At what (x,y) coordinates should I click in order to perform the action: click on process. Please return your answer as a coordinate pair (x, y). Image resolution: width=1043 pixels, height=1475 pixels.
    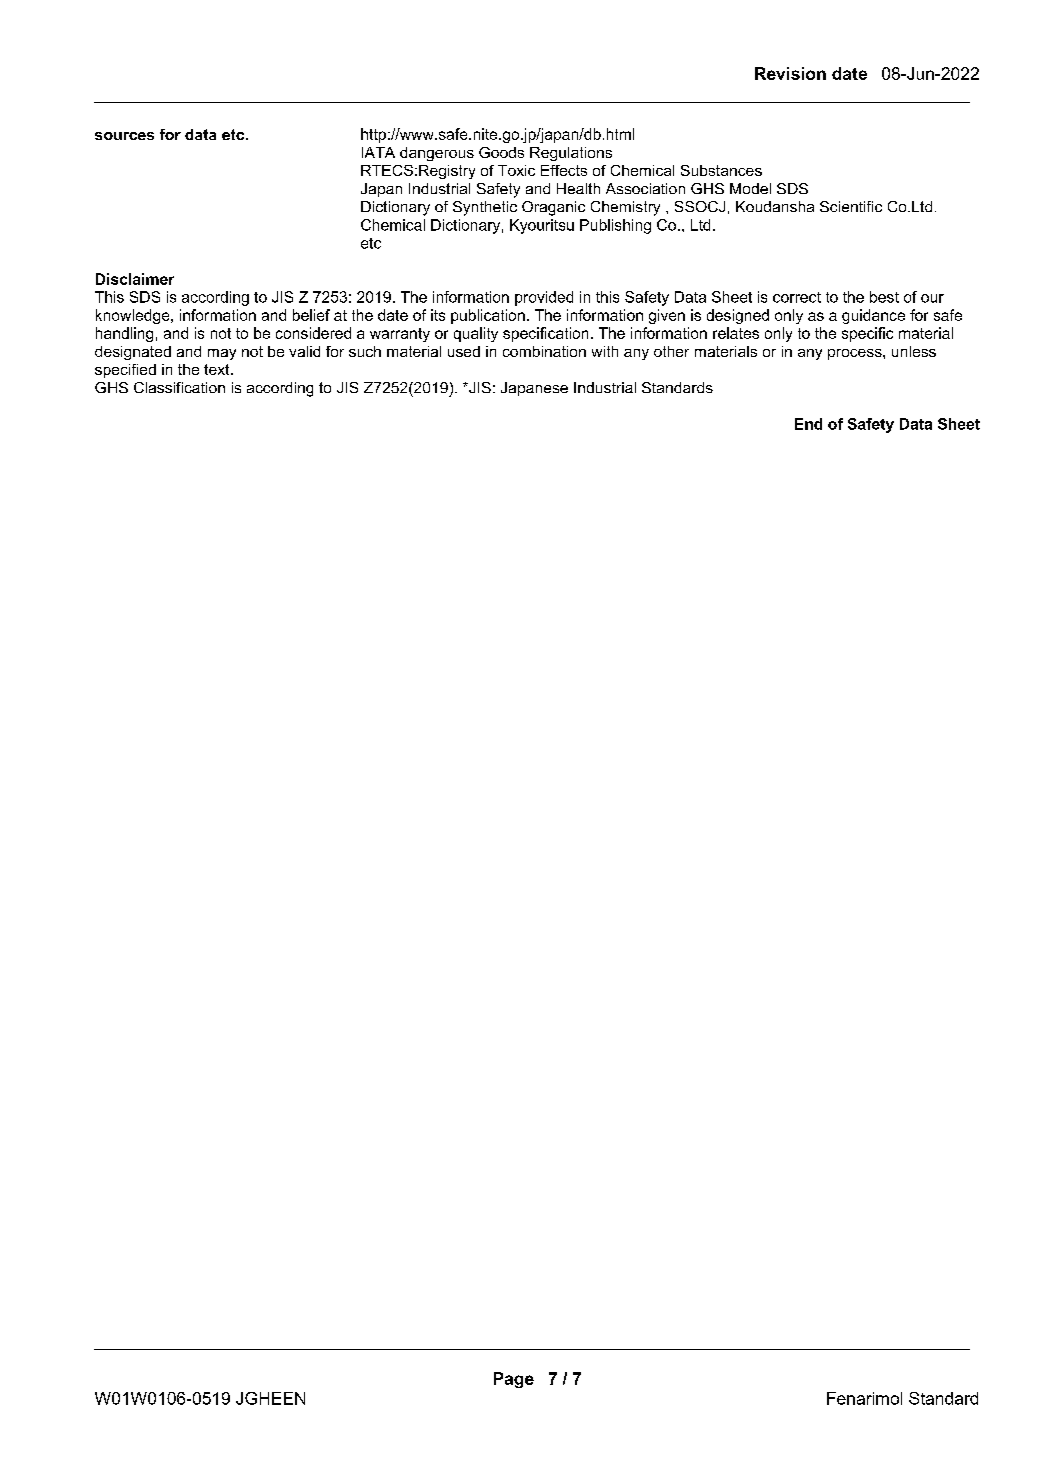
    Looking at the image, I should click on (856, 354).
